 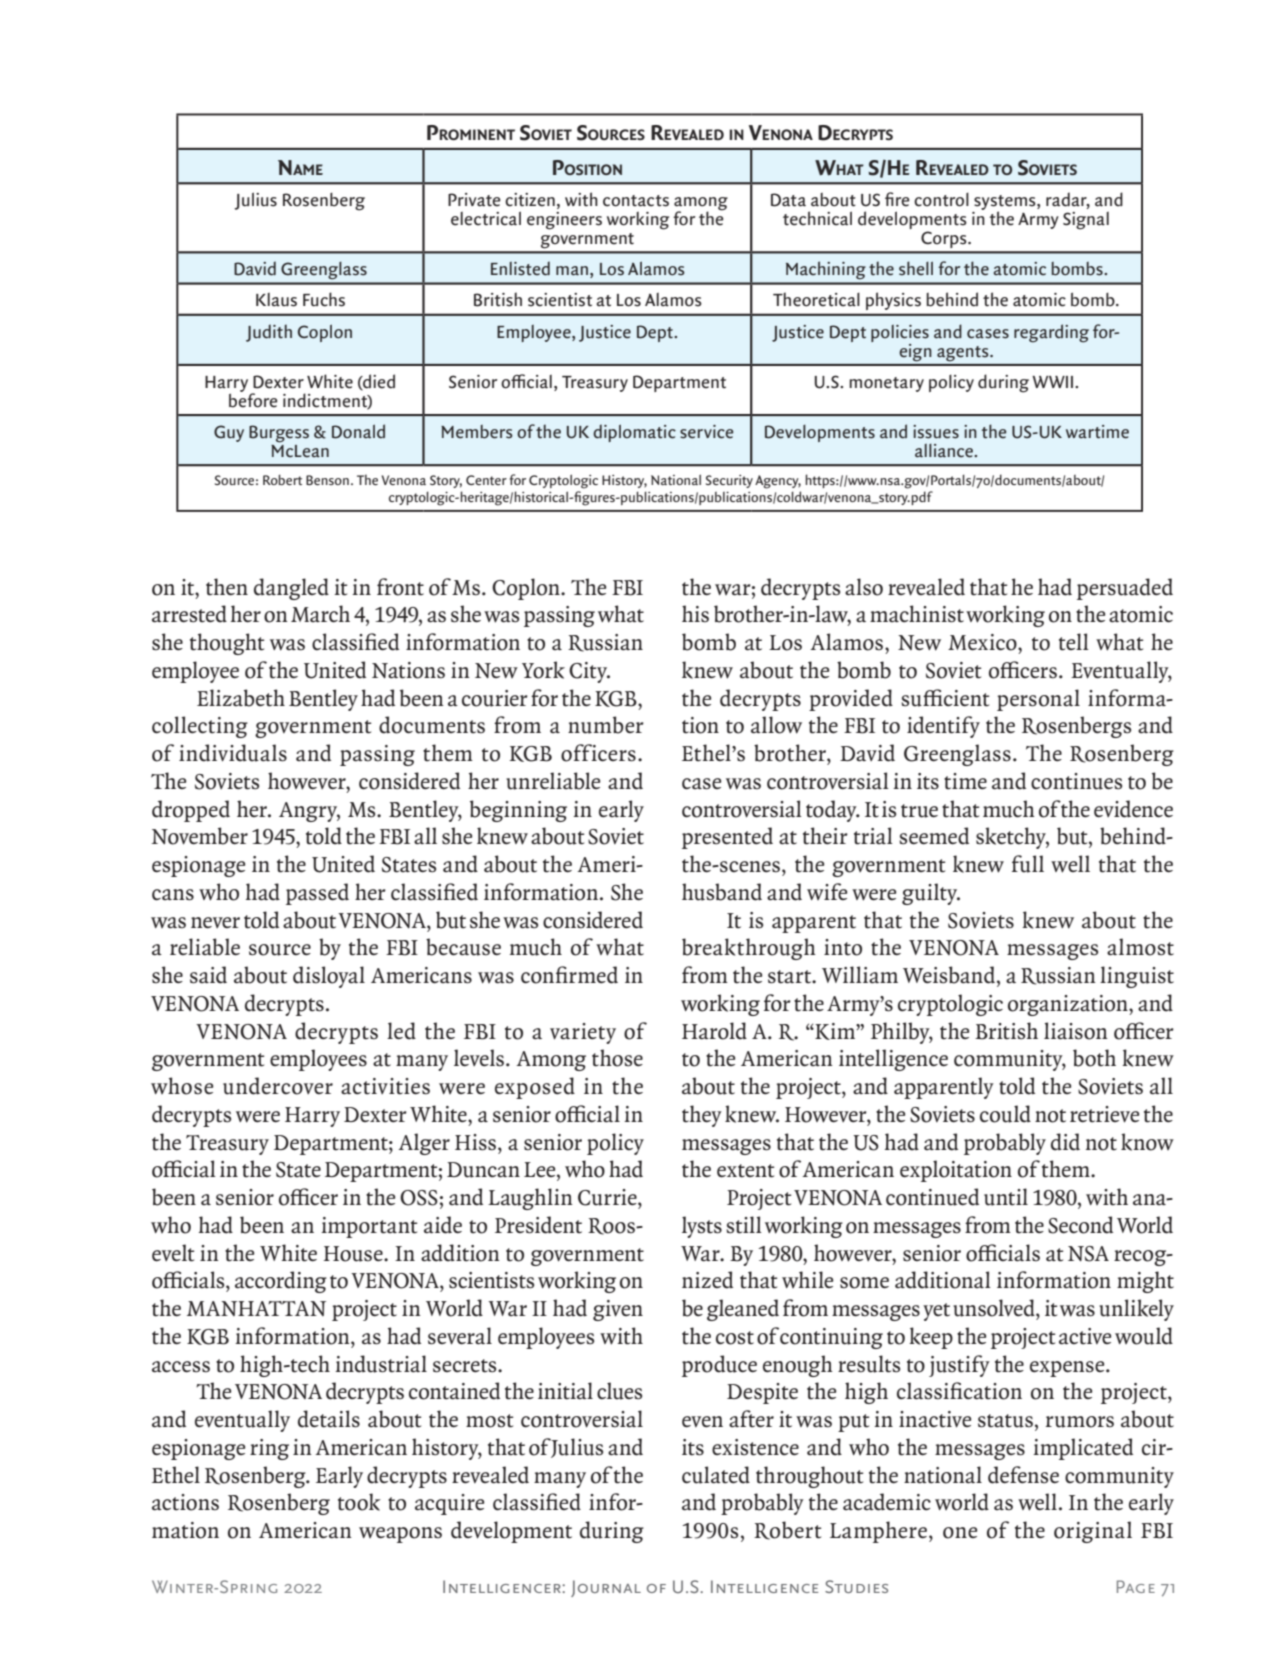 I want to click on Elizabeth, so click(x=241, y=698).
